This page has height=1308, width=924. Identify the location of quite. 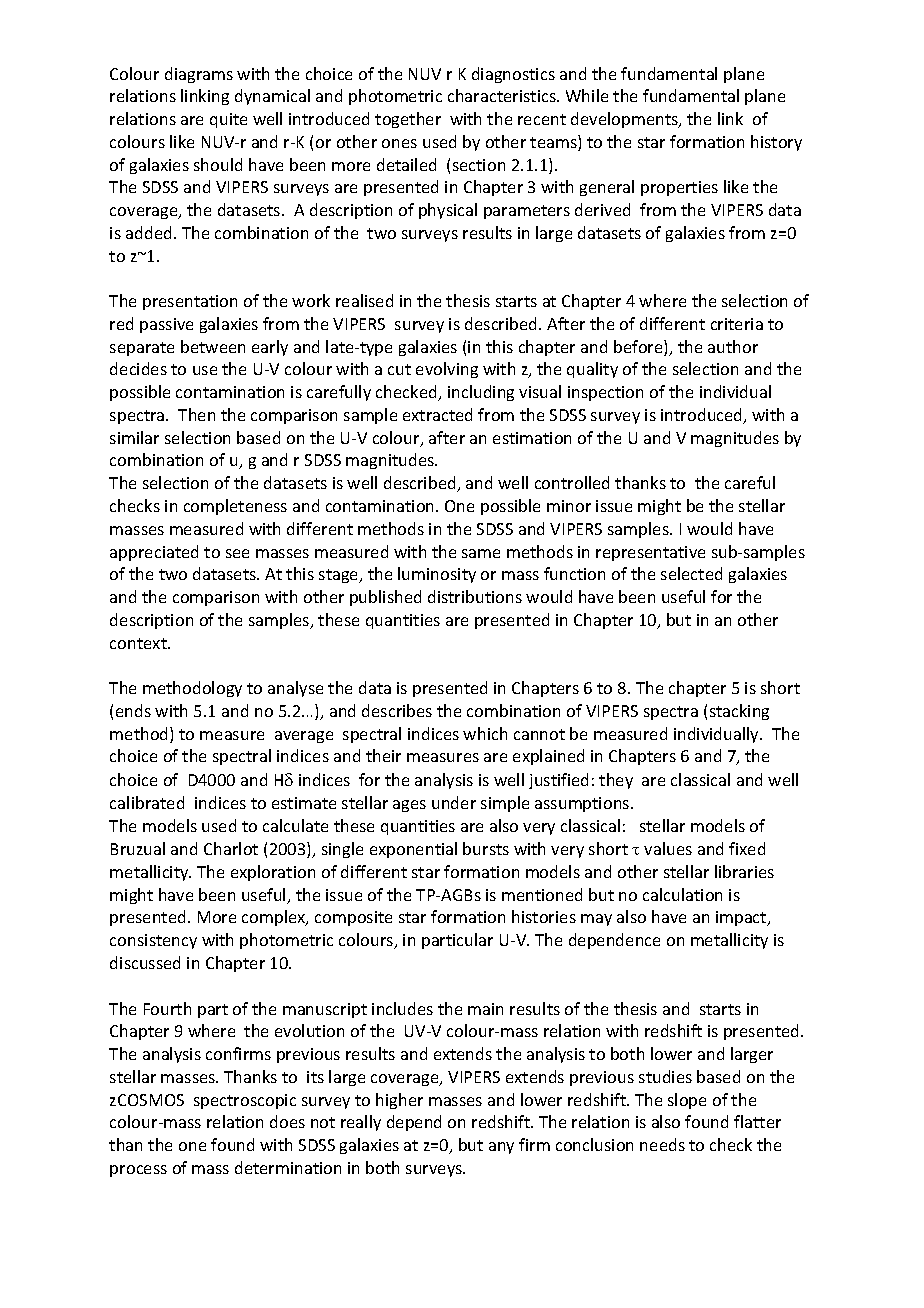
(228, 120).
